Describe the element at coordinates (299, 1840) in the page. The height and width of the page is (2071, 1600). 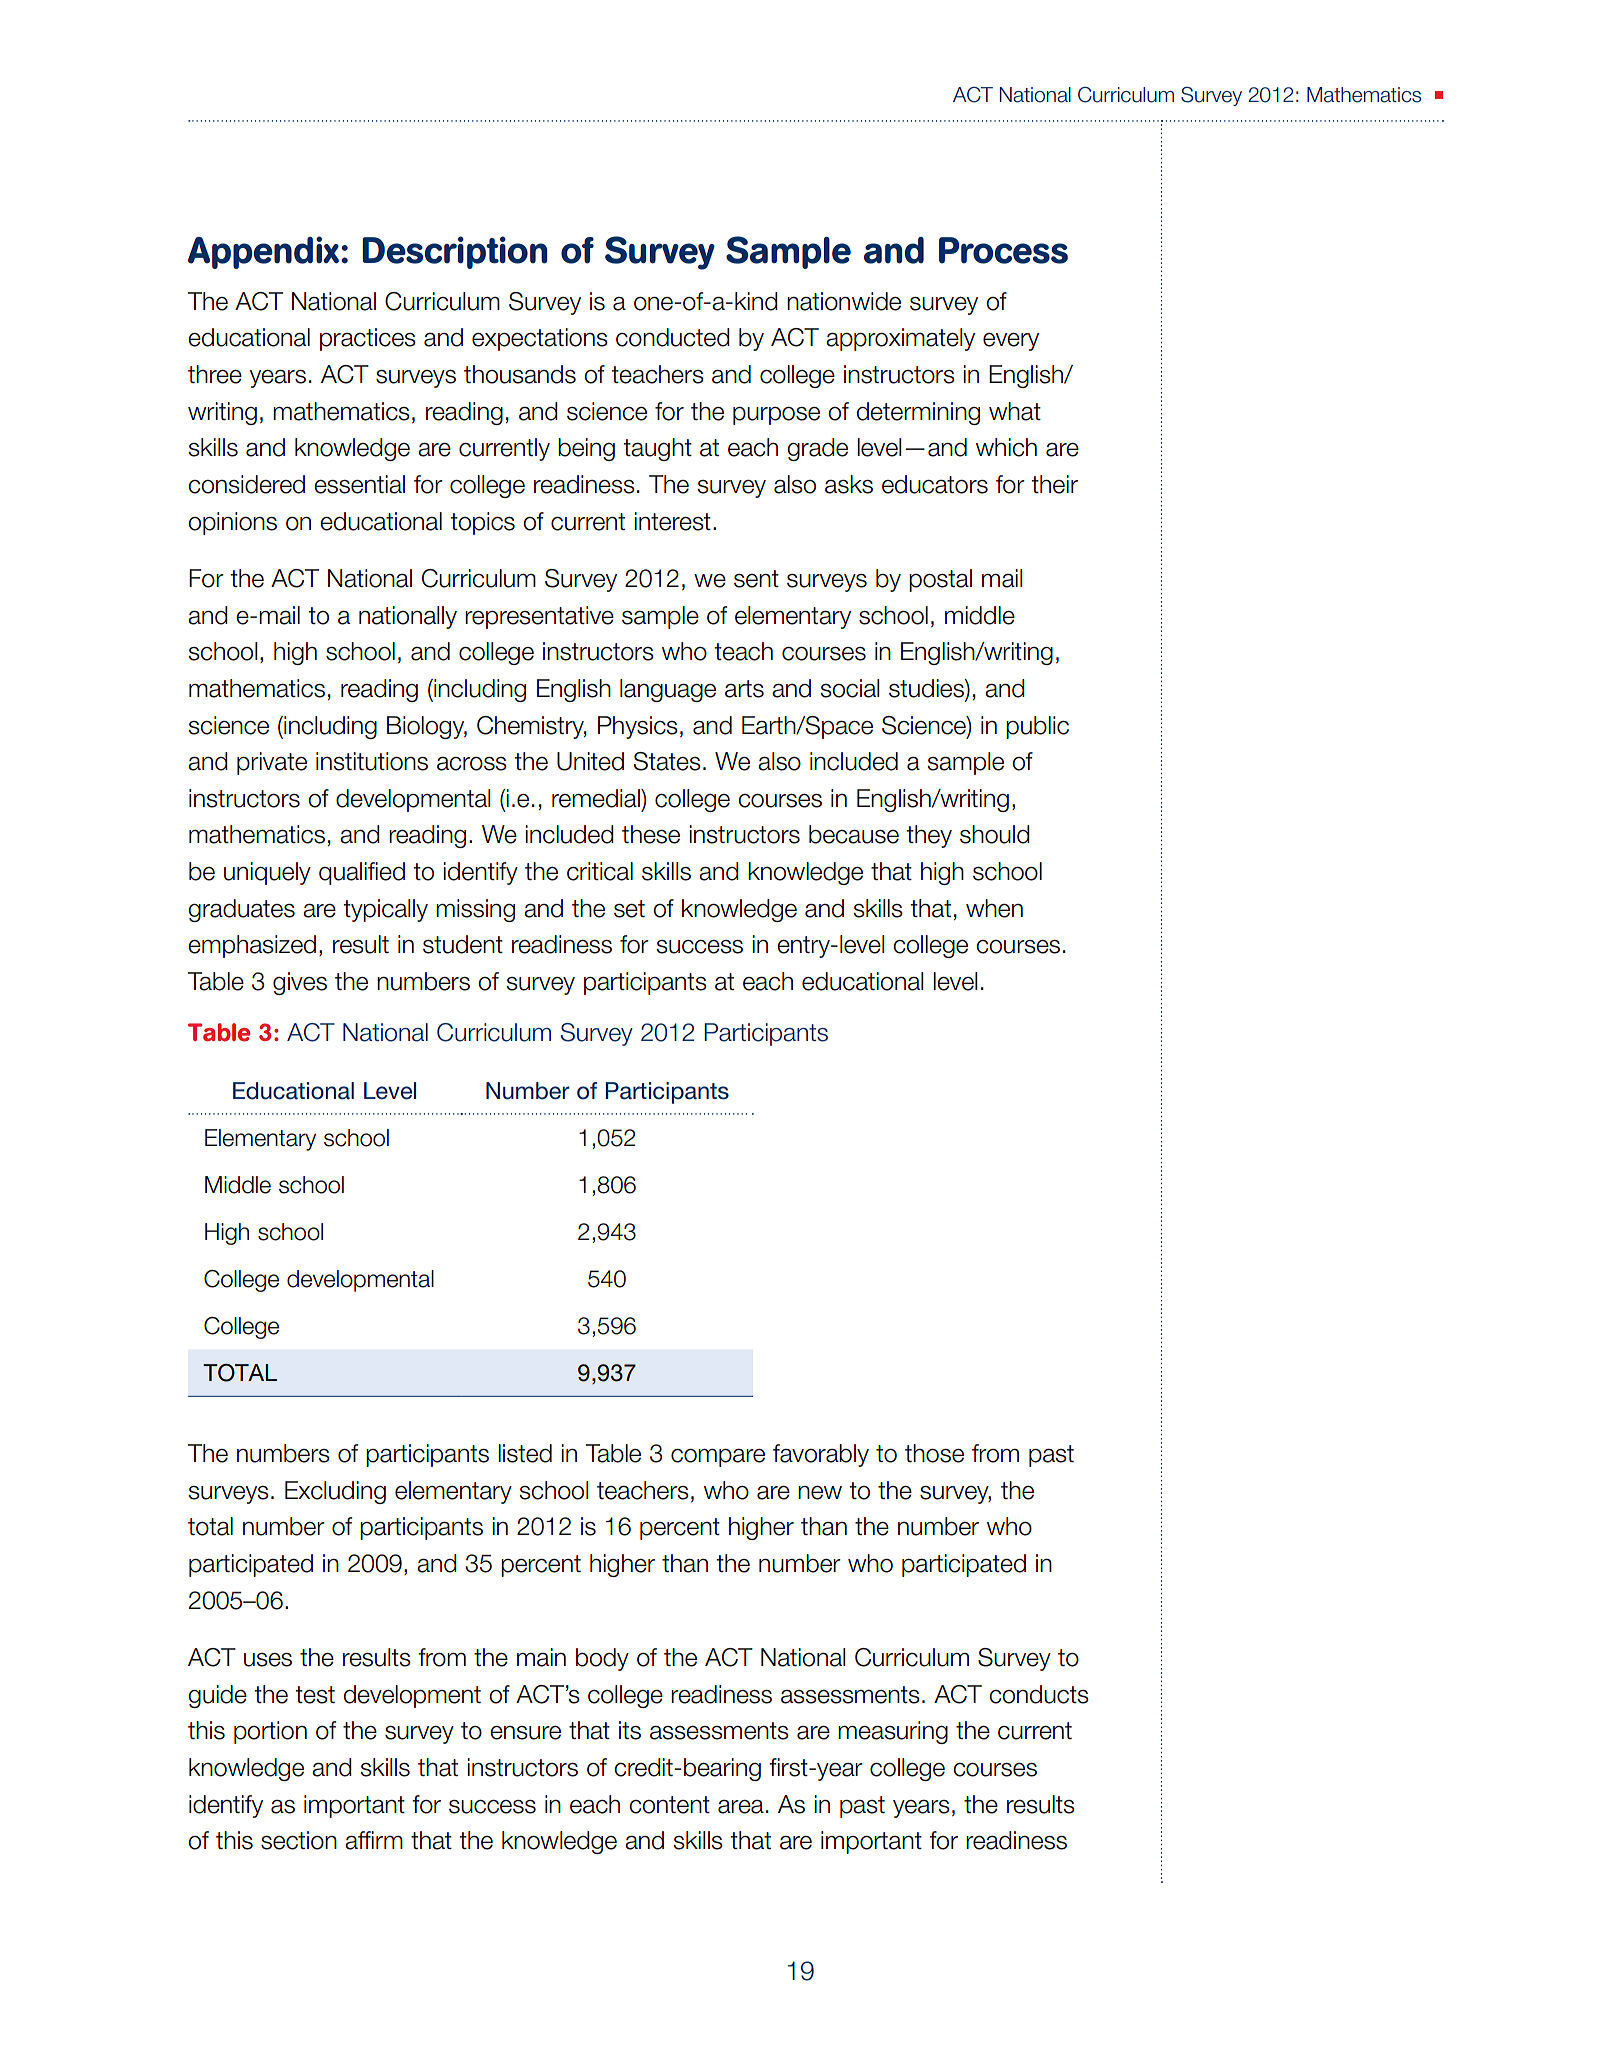
I see `section` at that location.
